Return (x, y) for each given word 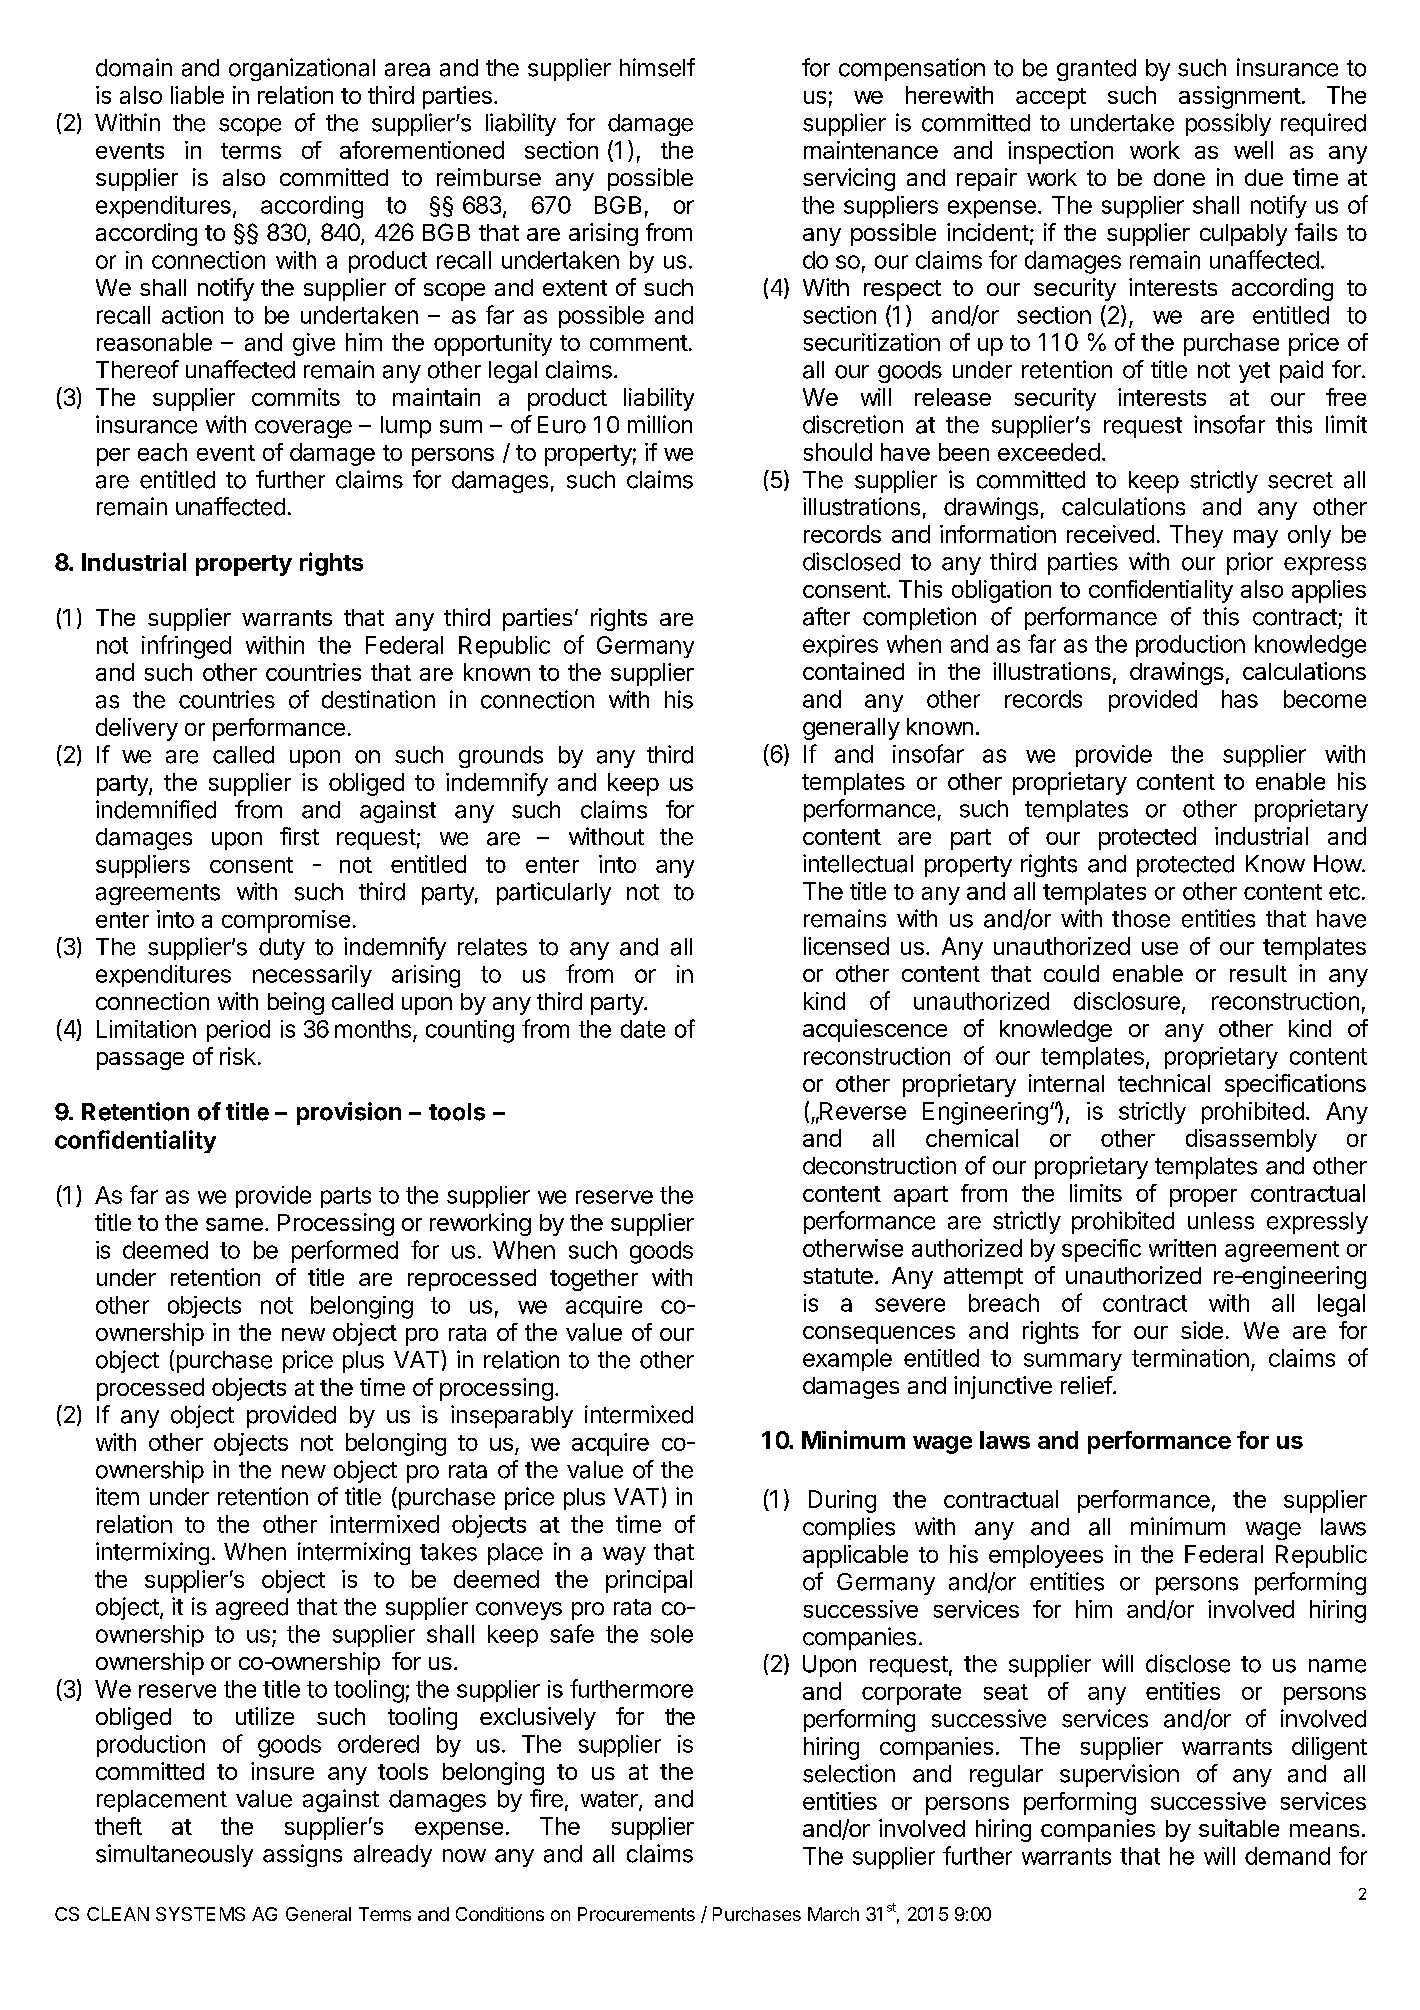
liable (197, 95)
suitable (1239, 1828)
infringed (186, 647)
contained (853, 671)
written (1182, 1248)
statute (838, 1276)
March (833, 1914)
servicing (849, 179)
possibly (1228, 124)
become (1325, 699)
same (234, 1224)
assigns (302, 1855)
